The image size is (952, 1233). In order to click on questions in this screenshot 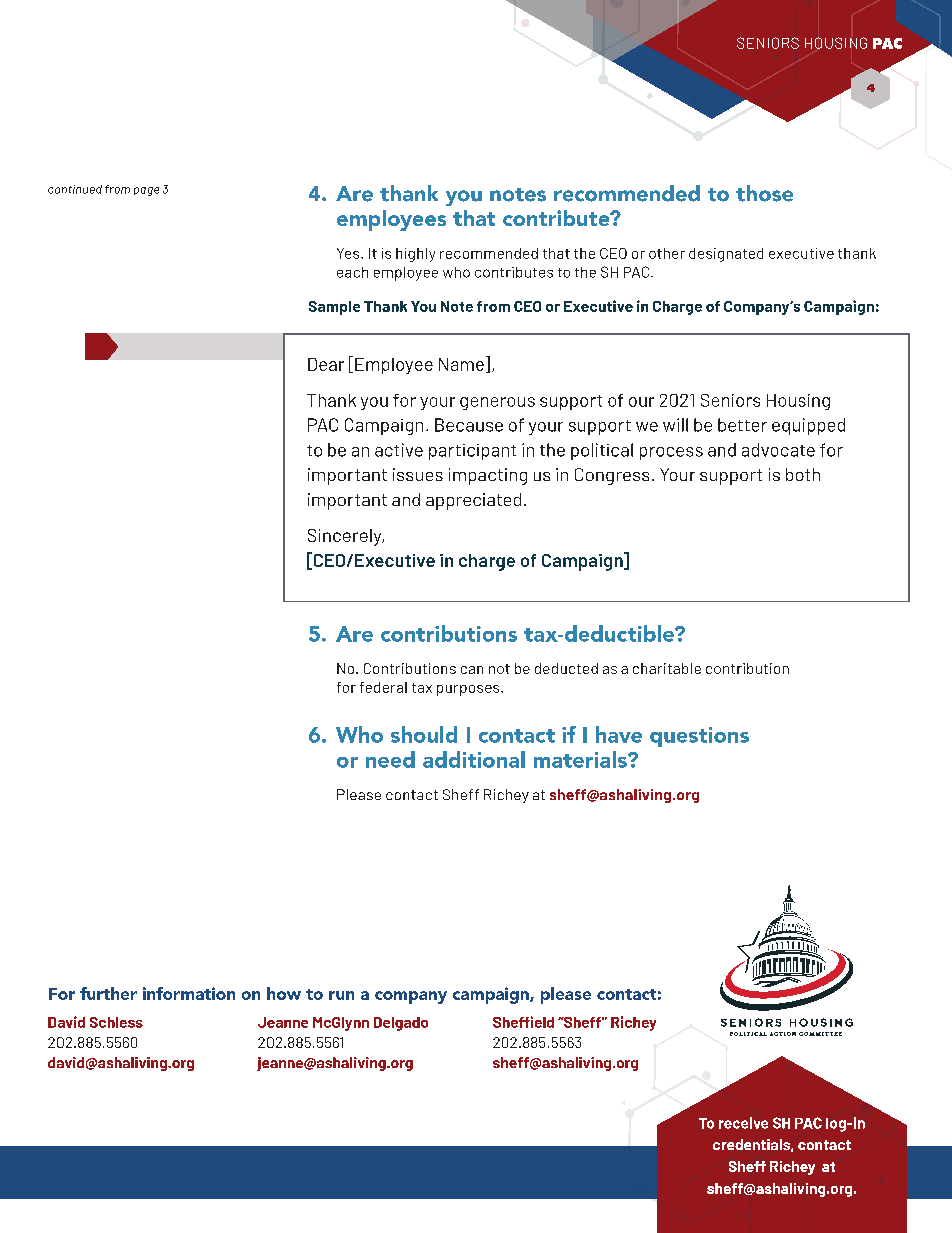, I will do `click(699, 737)`.
